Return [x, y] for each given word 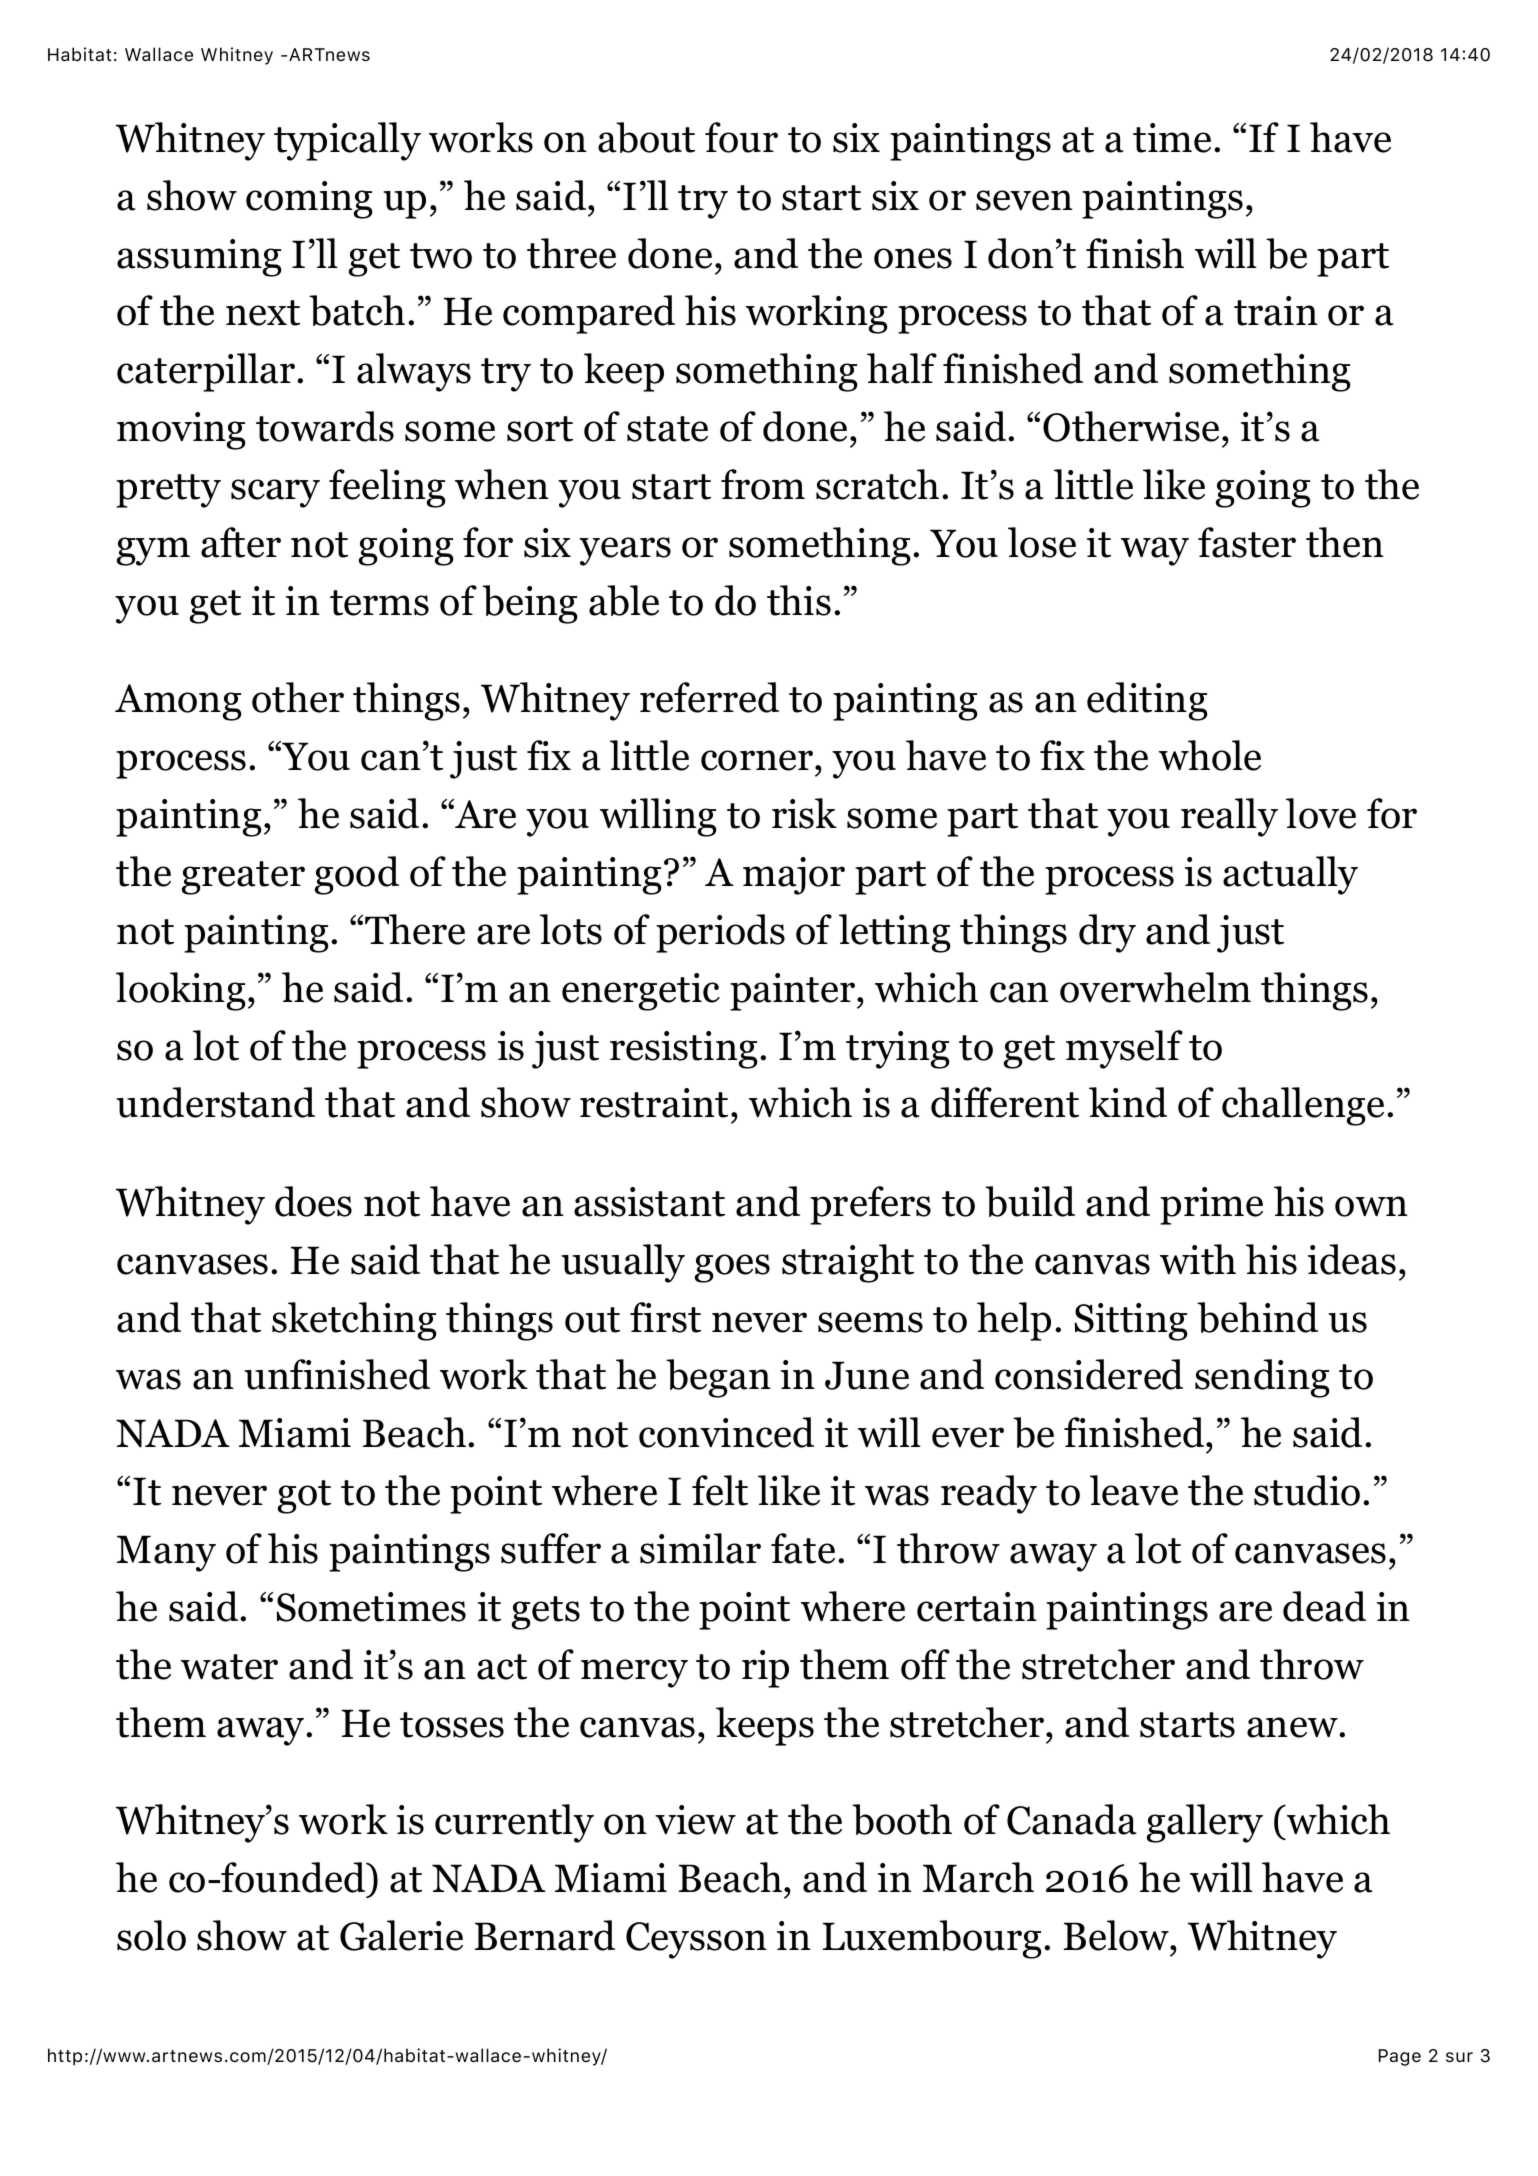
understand [215, 1102]
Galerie [401, 1935]
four [741, 137]
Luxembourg [932, 1939]
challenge [1303, 1106]
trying [897, 1050]
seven [1024, 200]
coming [309, 200]
